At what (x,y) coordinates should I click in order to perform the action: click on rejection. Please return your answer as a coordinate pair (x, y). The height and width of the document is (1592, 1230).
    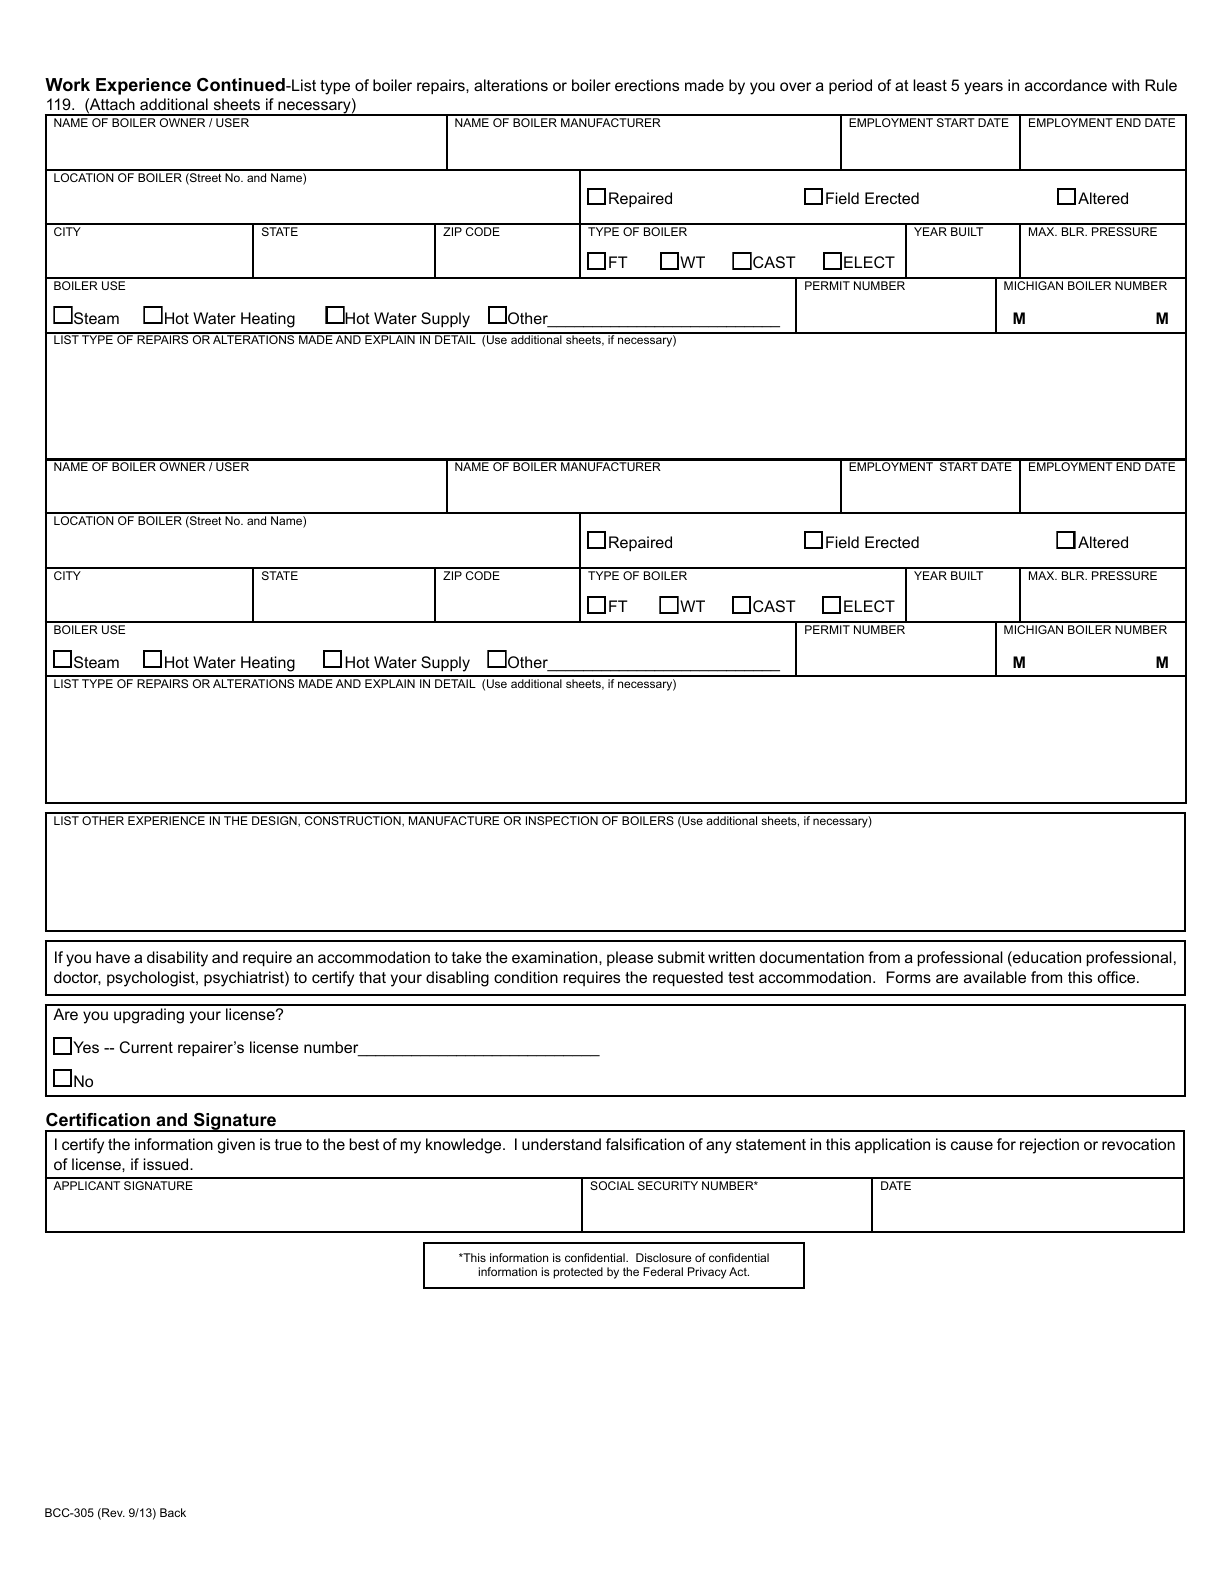
    Looking at the image, I should click on (1049, 1146).
